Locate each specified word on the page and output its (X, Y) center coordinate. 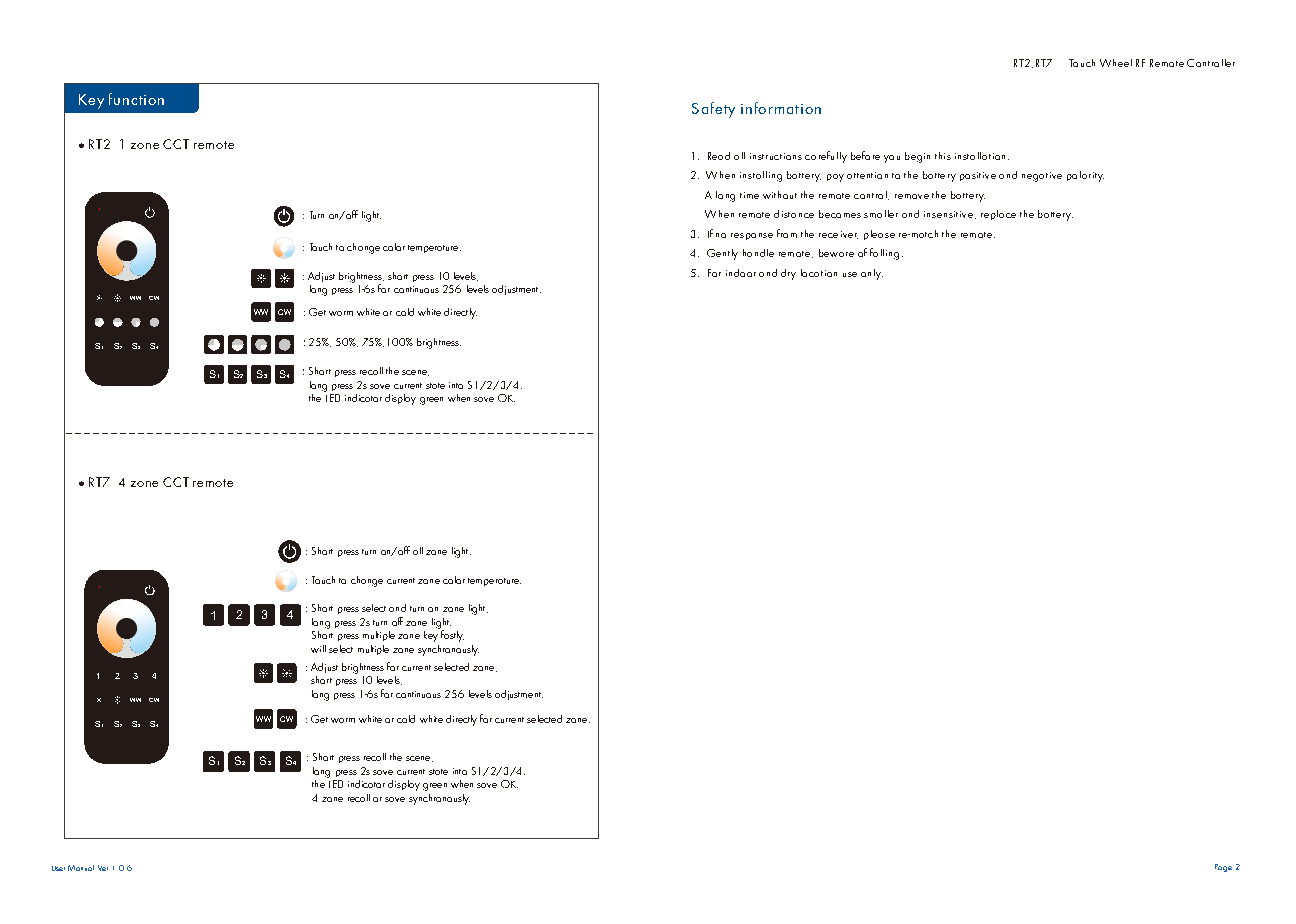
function (136, 99)
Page (1223, 868)
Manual (81, 868)
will (318, 649)
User (58, 868)
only (872, 274)
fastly (451, 635)
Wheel (1116, 63)
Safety (713, 110)
